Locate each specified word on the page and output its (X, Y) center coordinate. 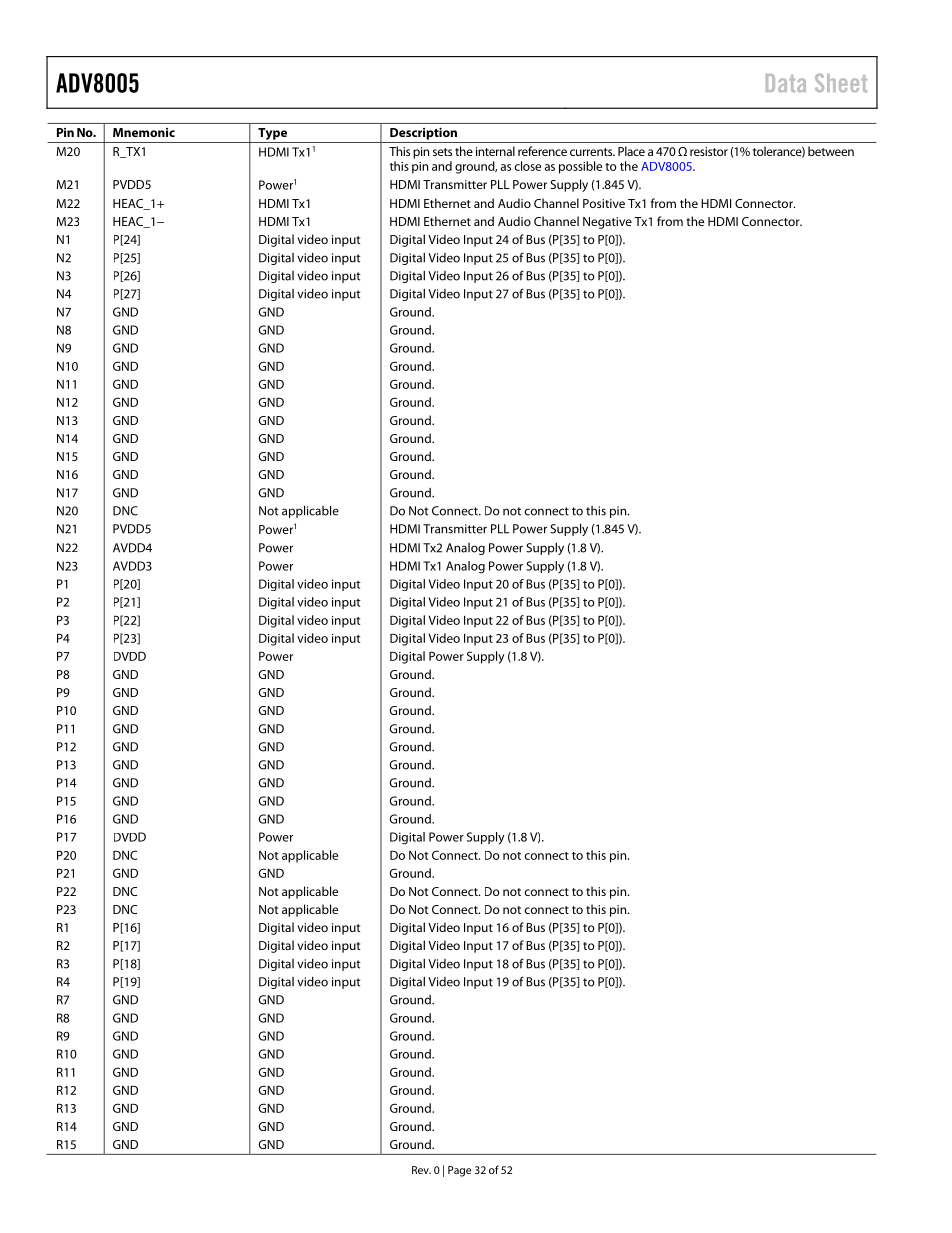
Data (786, 83)
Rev (421, 1170)
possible (580, 167)
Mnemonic (144, 132)
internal (495, 151)
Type (272, 134)
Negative (607, 223)
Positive (604, 203)
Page (459, 1171)
